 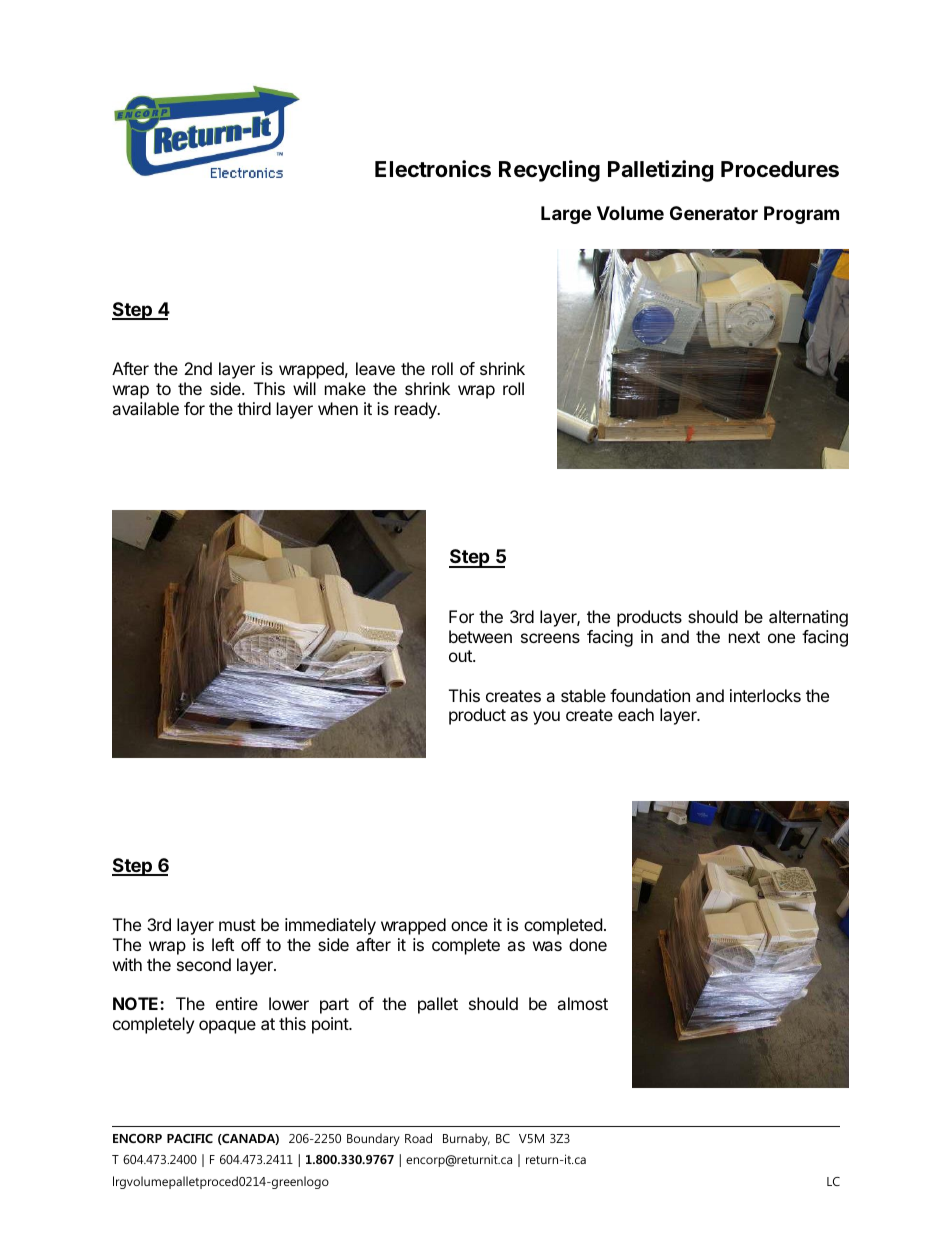 What do you see at coordinates (190, 1138) in the screenshot?
I see `PACIFIC` at bounding box center [190, 1138].
